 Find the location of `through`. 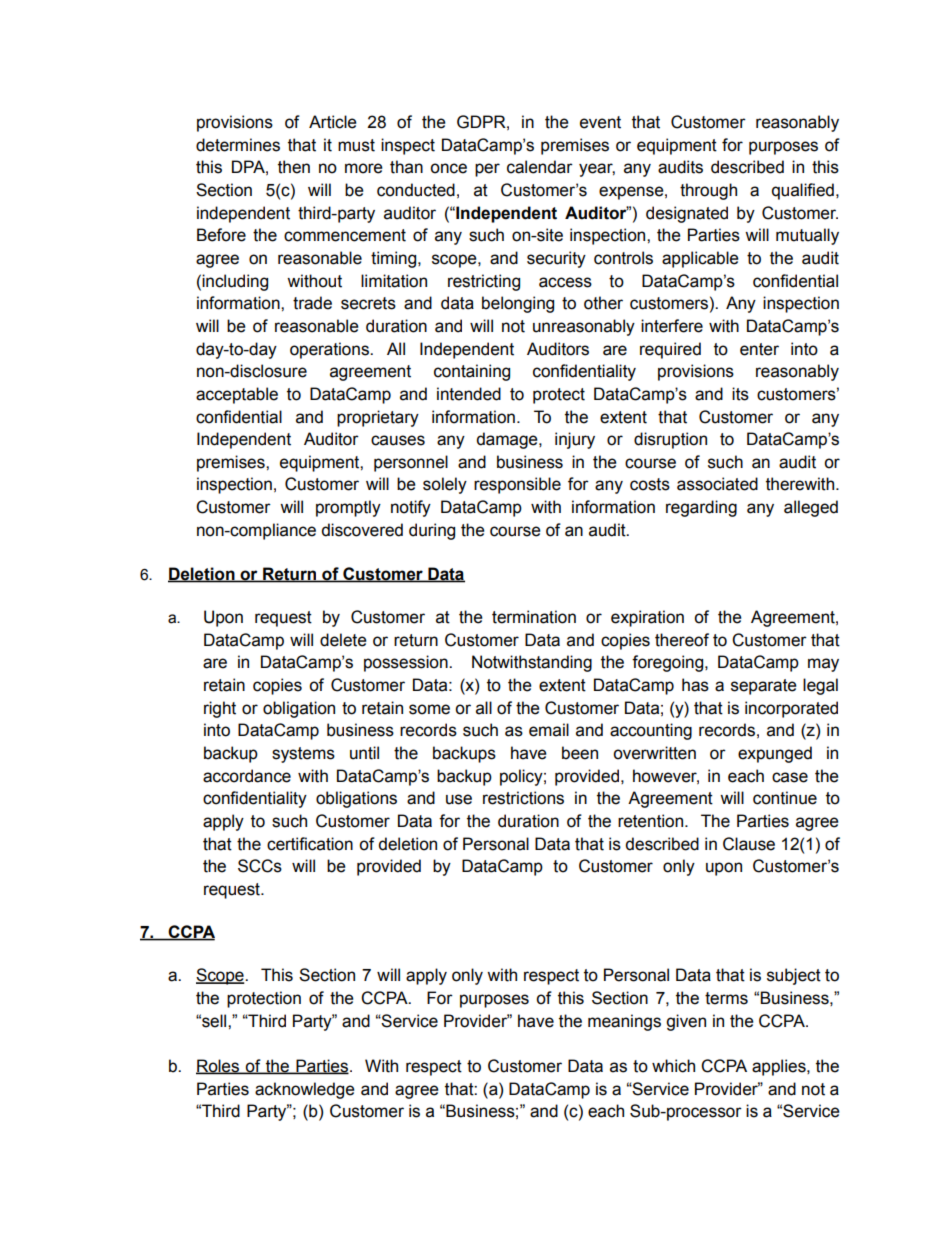

through is located at coordinates (708, 191).
